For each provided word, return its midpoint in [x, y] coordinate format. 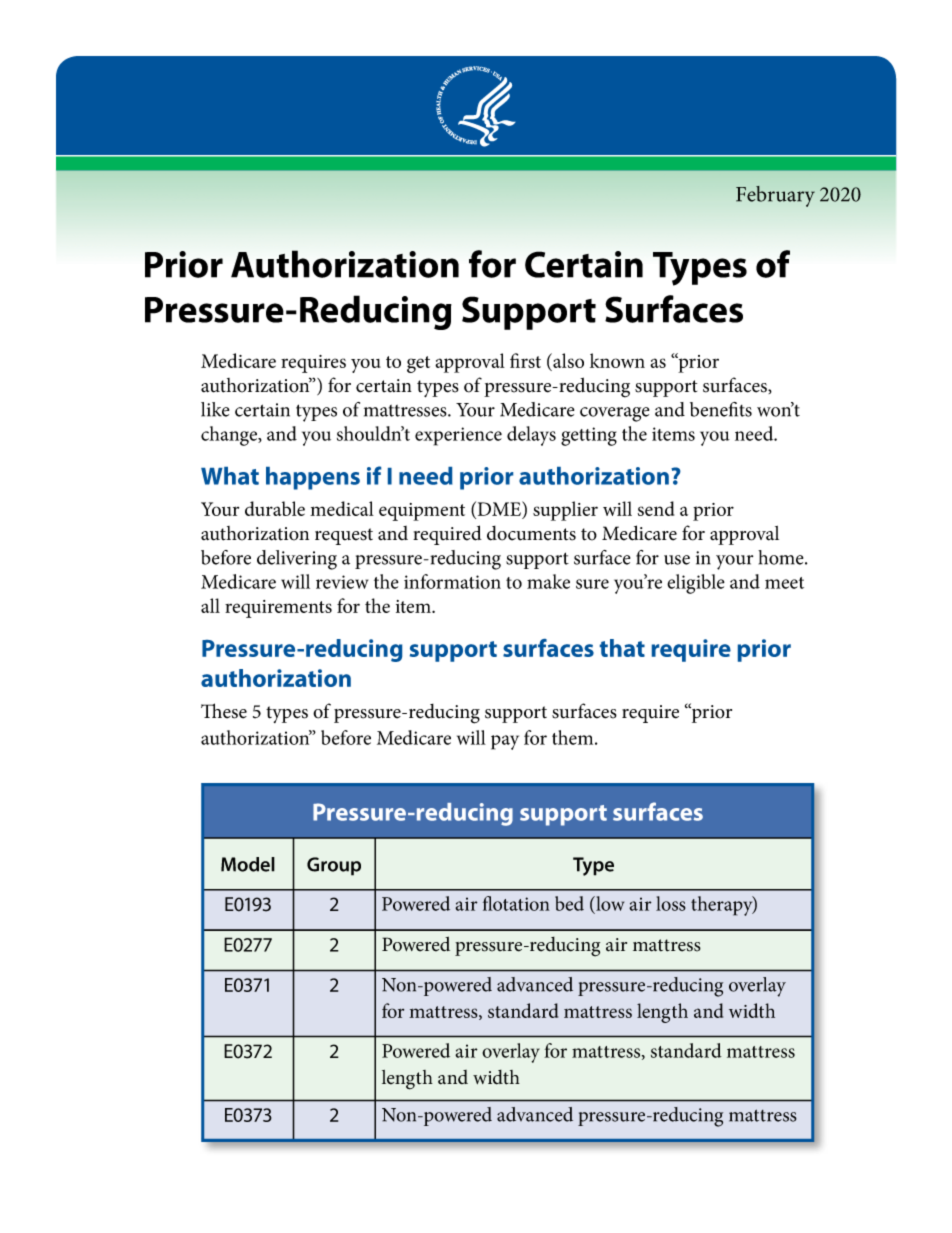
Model [248, 864]
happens [313, 478]
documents [531, 533]
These [224, 711]
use [677, 560]
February [775, 196]
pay [505, 742]
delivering [297, 560]
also [567, 360]
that [622, 648]
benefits [721, 409]
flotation [516, 903]
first [525, 360]
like [215, 409]
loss [671, 903]
